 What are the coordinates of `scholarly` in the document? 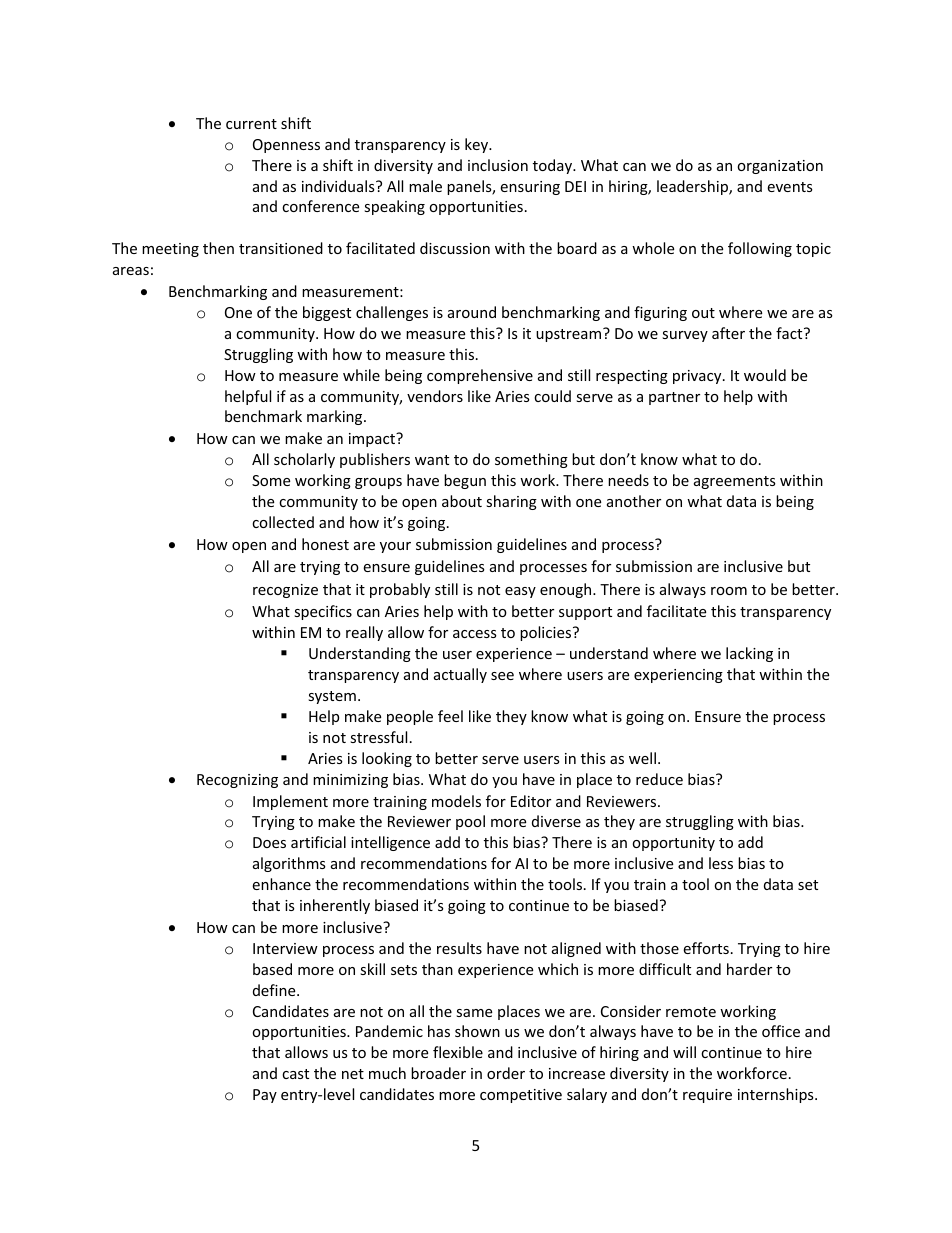 It's located at (304, 460).
